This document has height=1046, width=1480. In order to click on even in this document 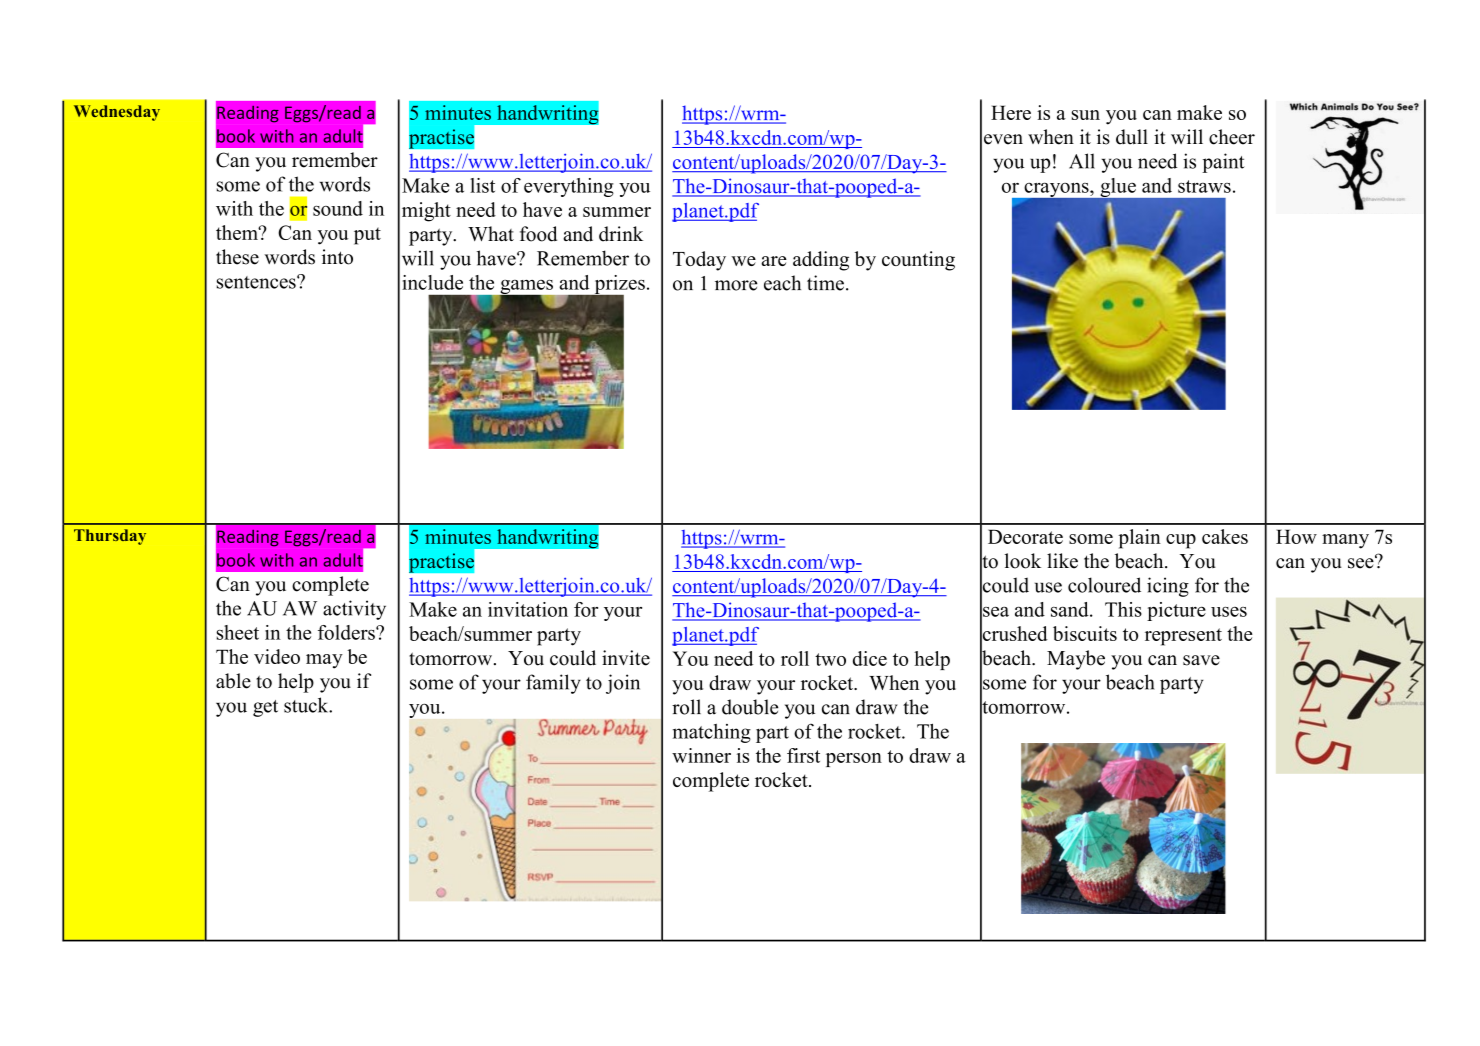, I will do `click(1003, 139)`.
